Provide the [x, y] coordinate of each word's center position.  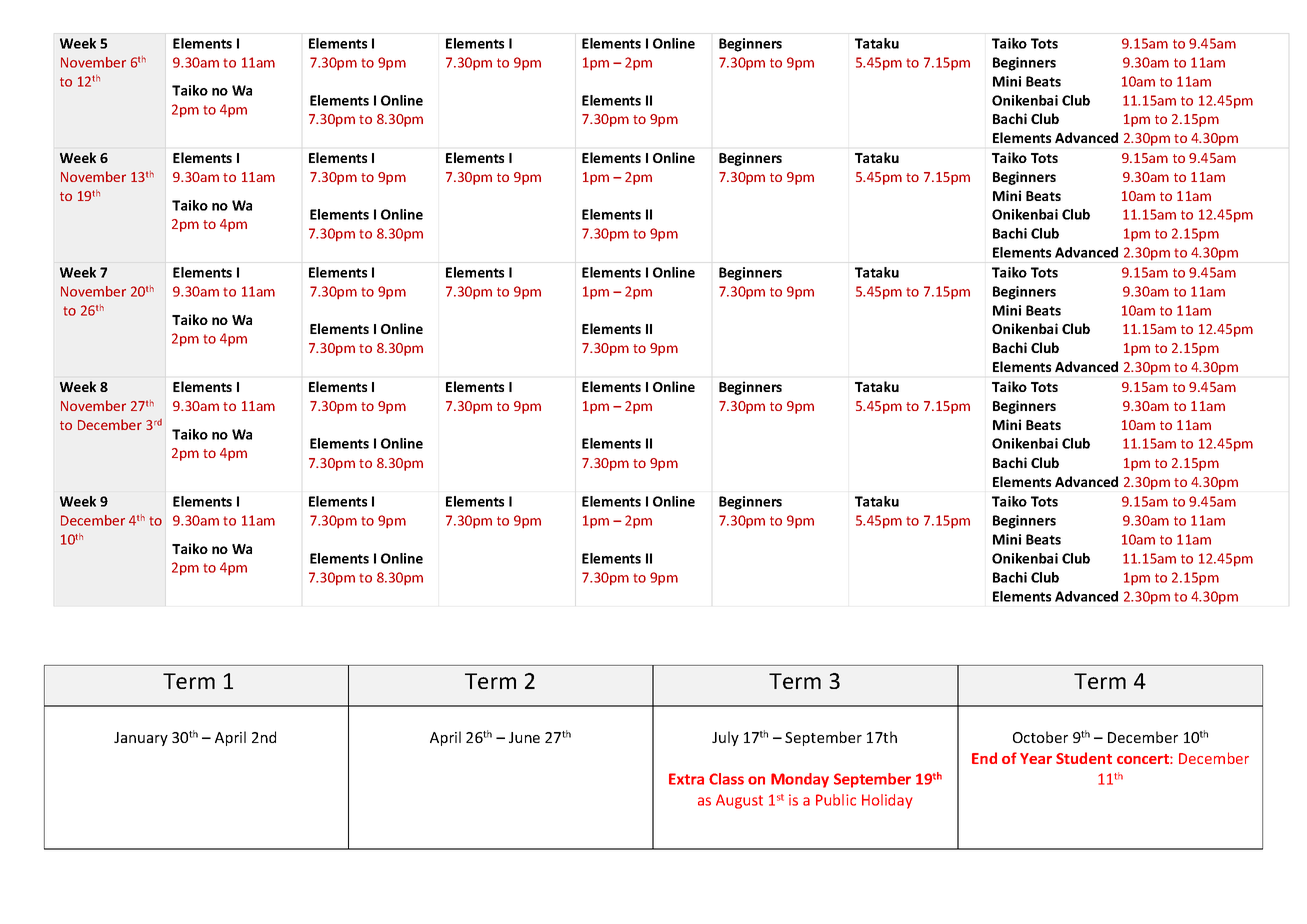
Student [1084, 758]
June [524, 737]
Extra [686, 779]
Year [1036, 758]
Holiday [887, 801]
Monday [800, 780]
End [984, 758]
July [725, 738]
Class [726, 779]
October [1040, 737]
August [739, 801]
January [141, 739]
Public [836, 800]
